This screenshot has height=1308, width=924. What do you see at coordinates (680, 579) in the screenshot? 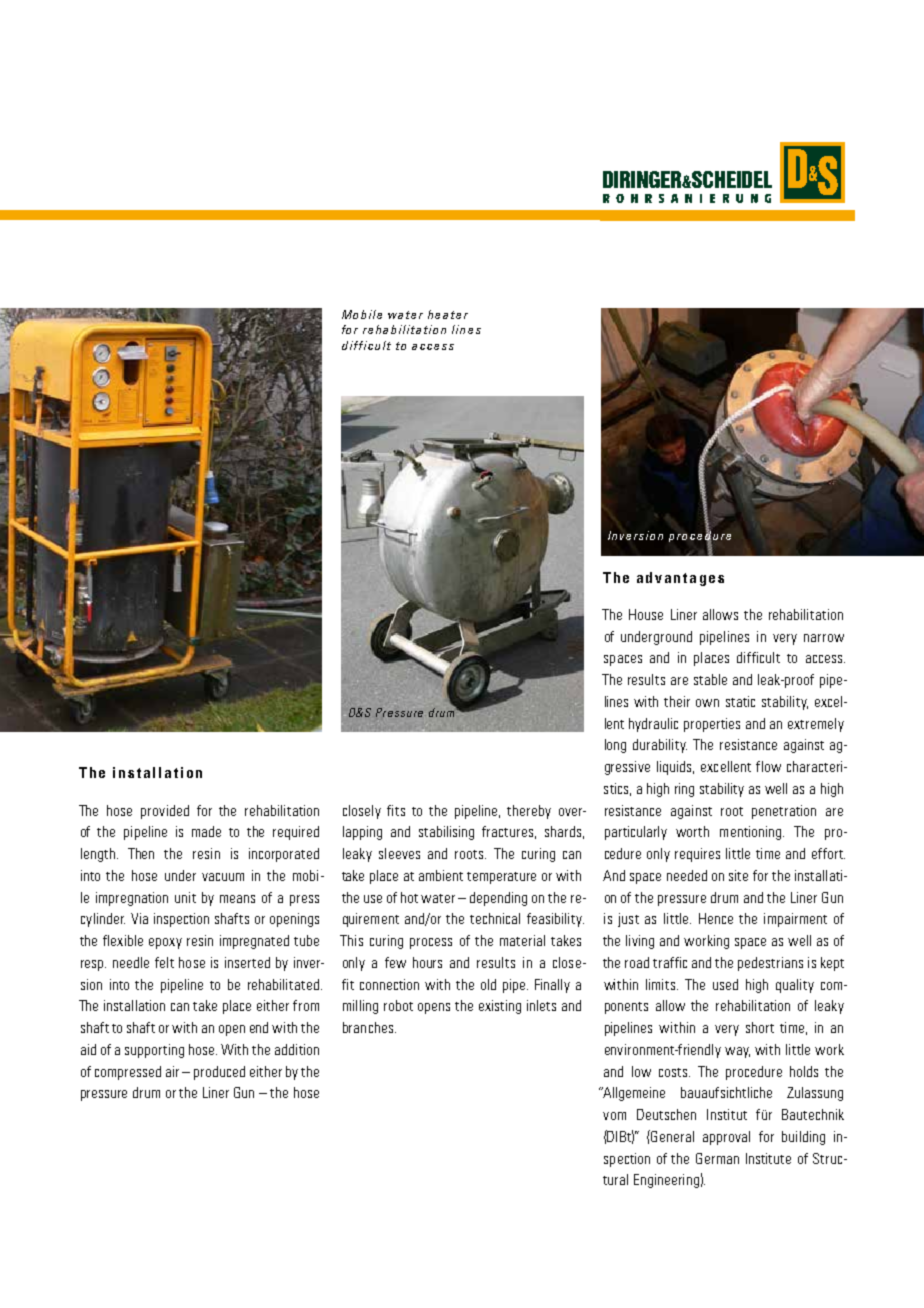
I see `advantages` at bounding box center [680, 579].
